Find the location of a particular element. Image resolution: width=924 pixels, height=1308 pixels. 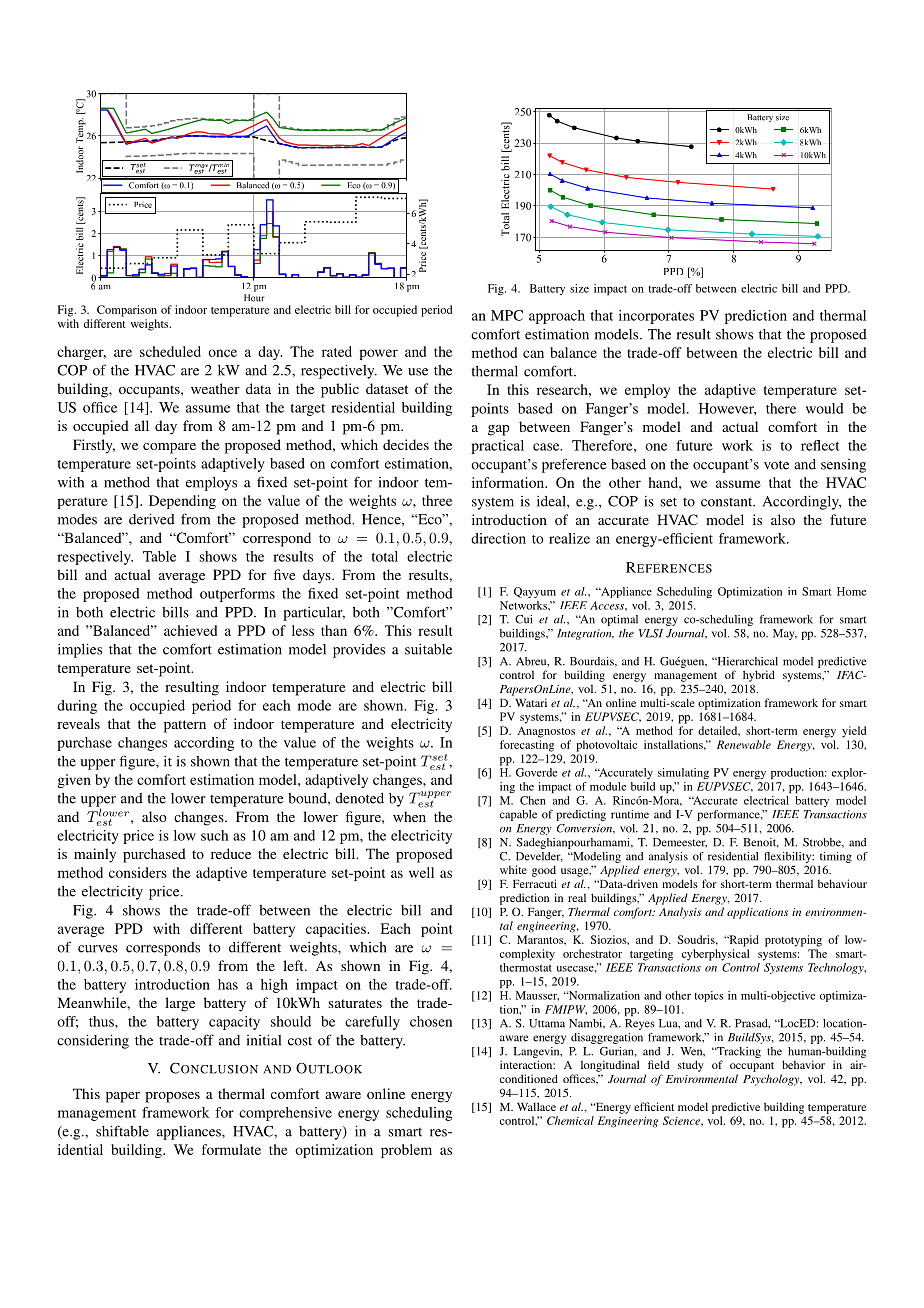

well is located at coordinates (421, 872).
